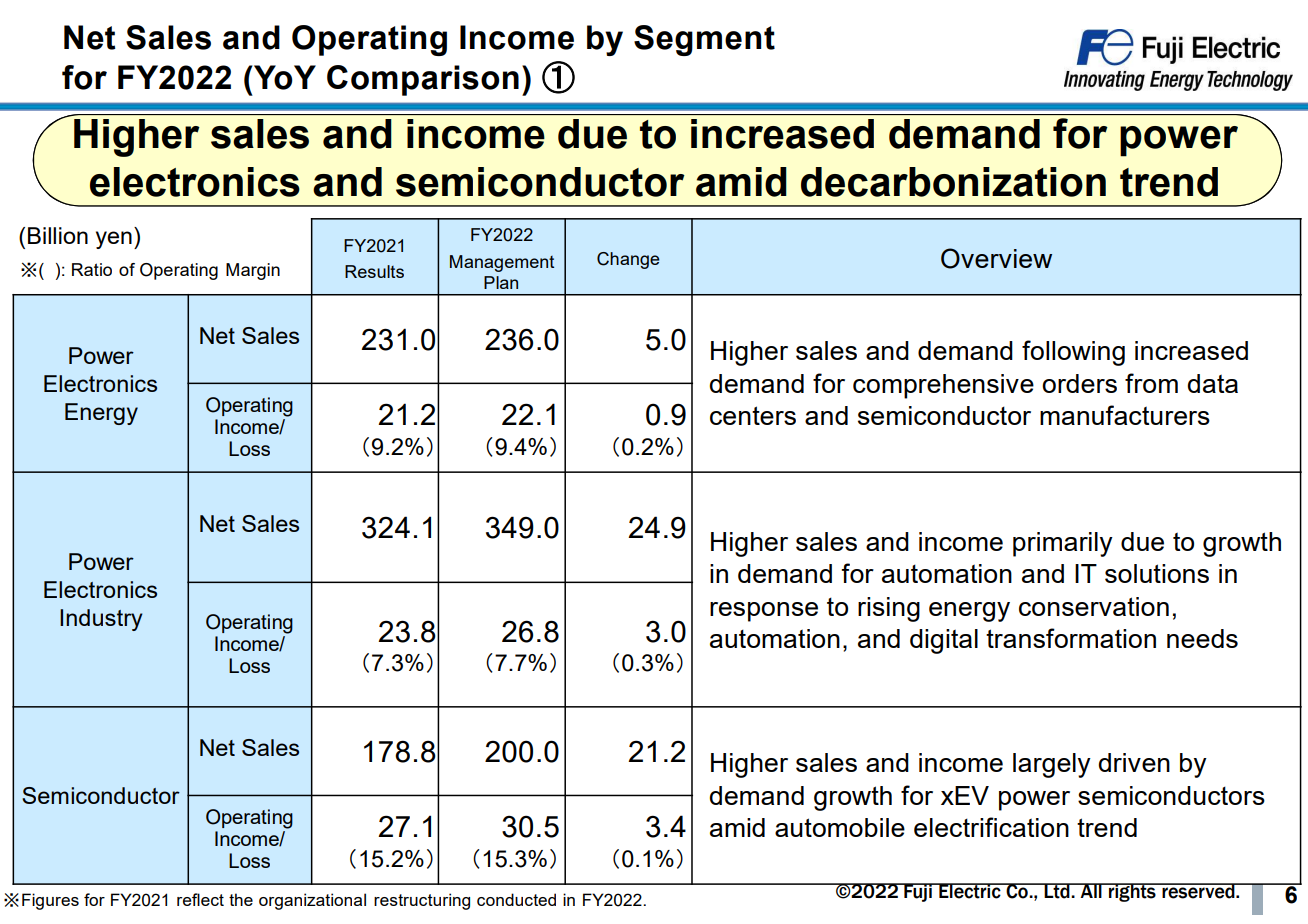 This screenshot has width=1308, height=924. Describe the element at coordinates (704, 40) in the screenshot. I see `Segment` at that location.
